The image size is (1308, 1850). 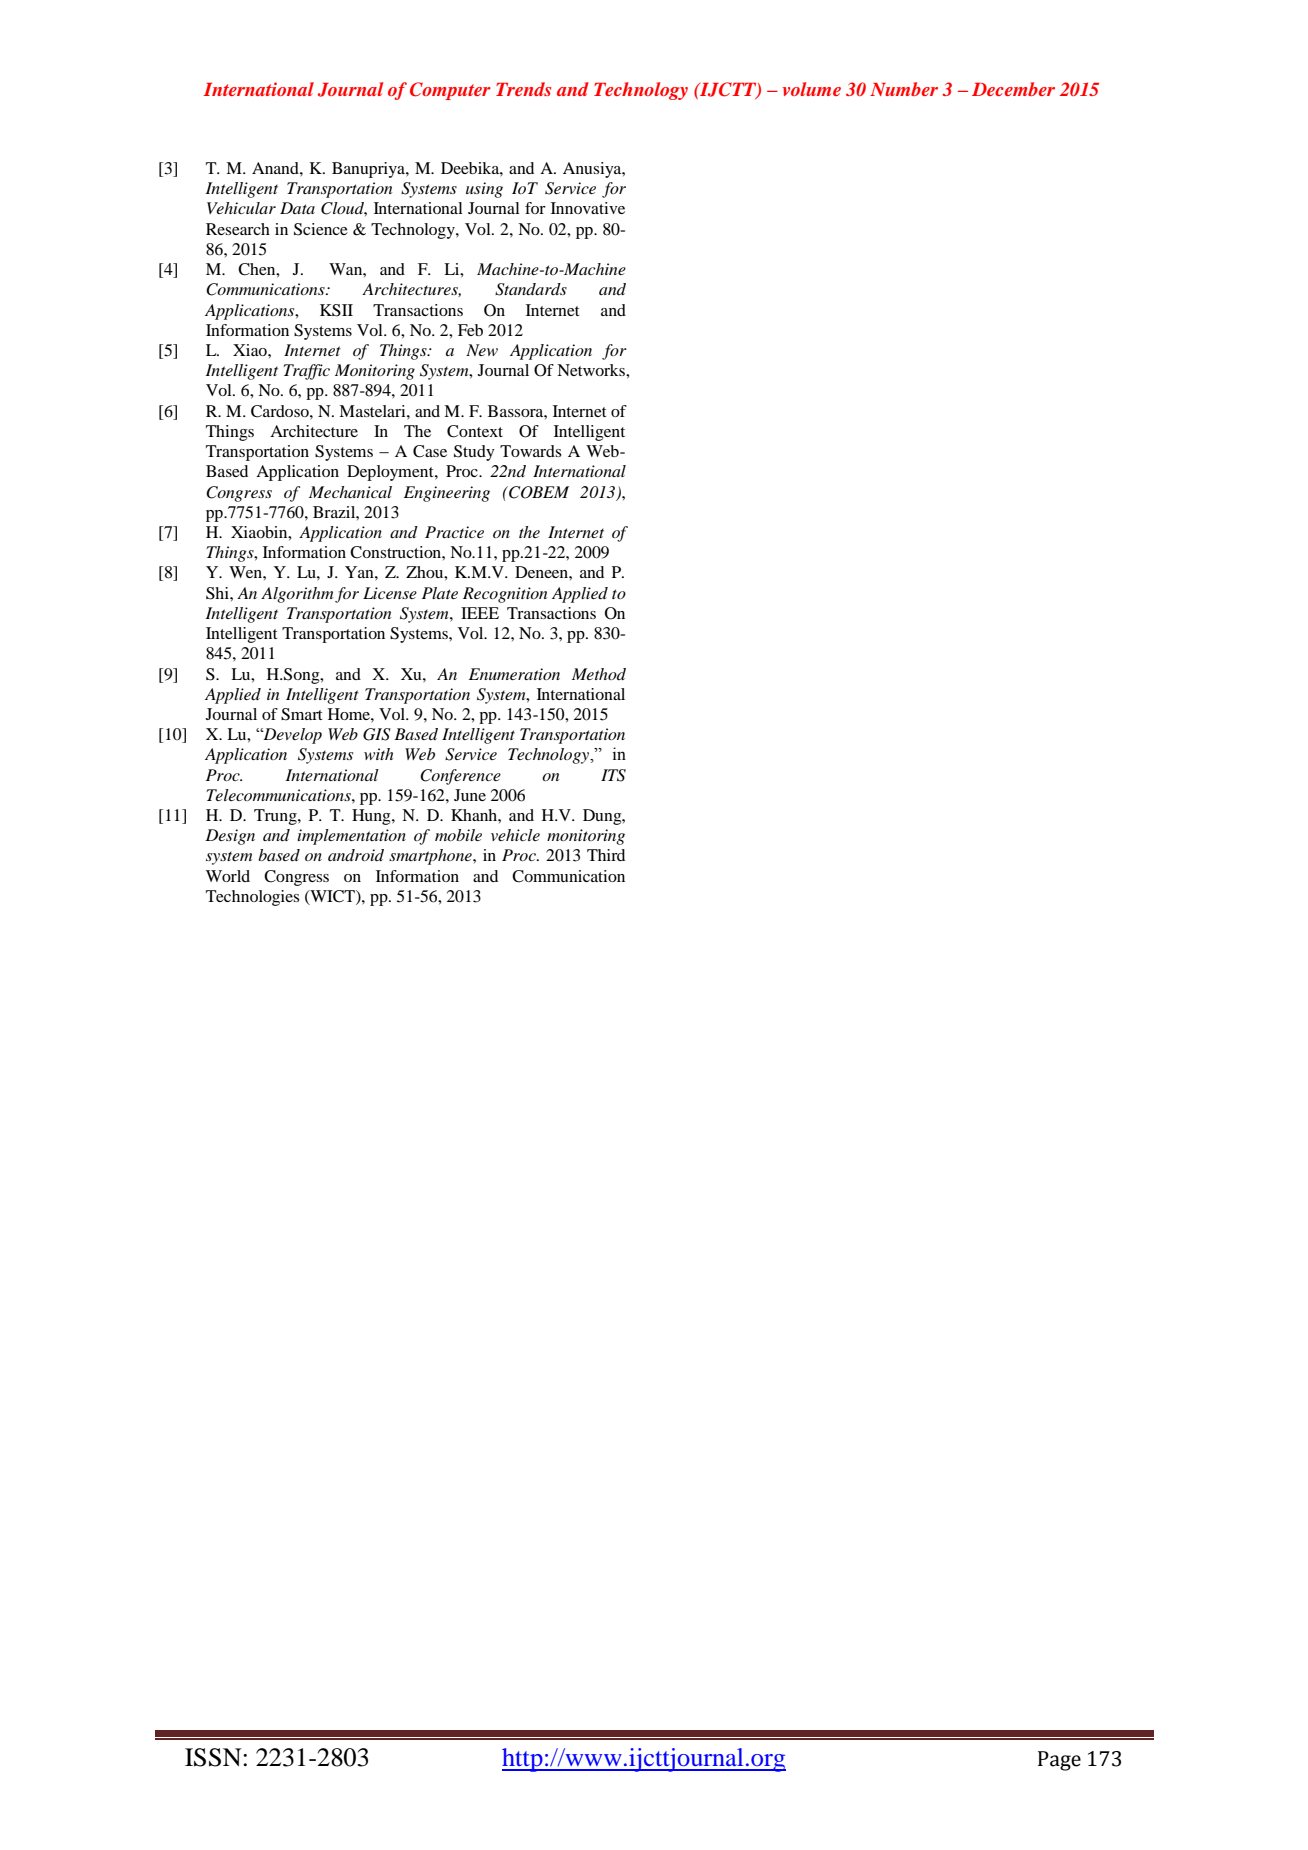 I want to click on Data, so click(x=297, y=208).
